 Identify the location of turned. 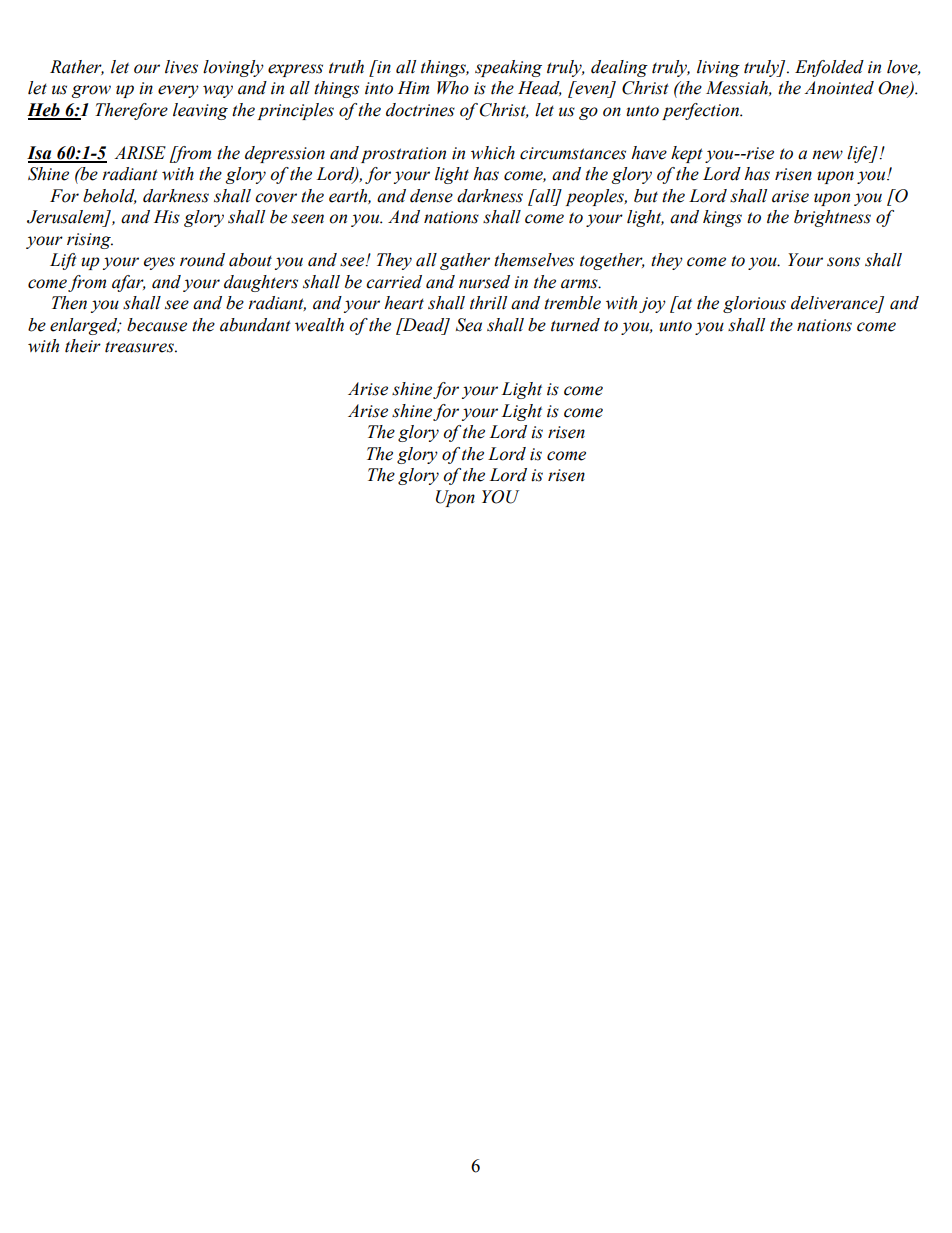
(575, 325).
